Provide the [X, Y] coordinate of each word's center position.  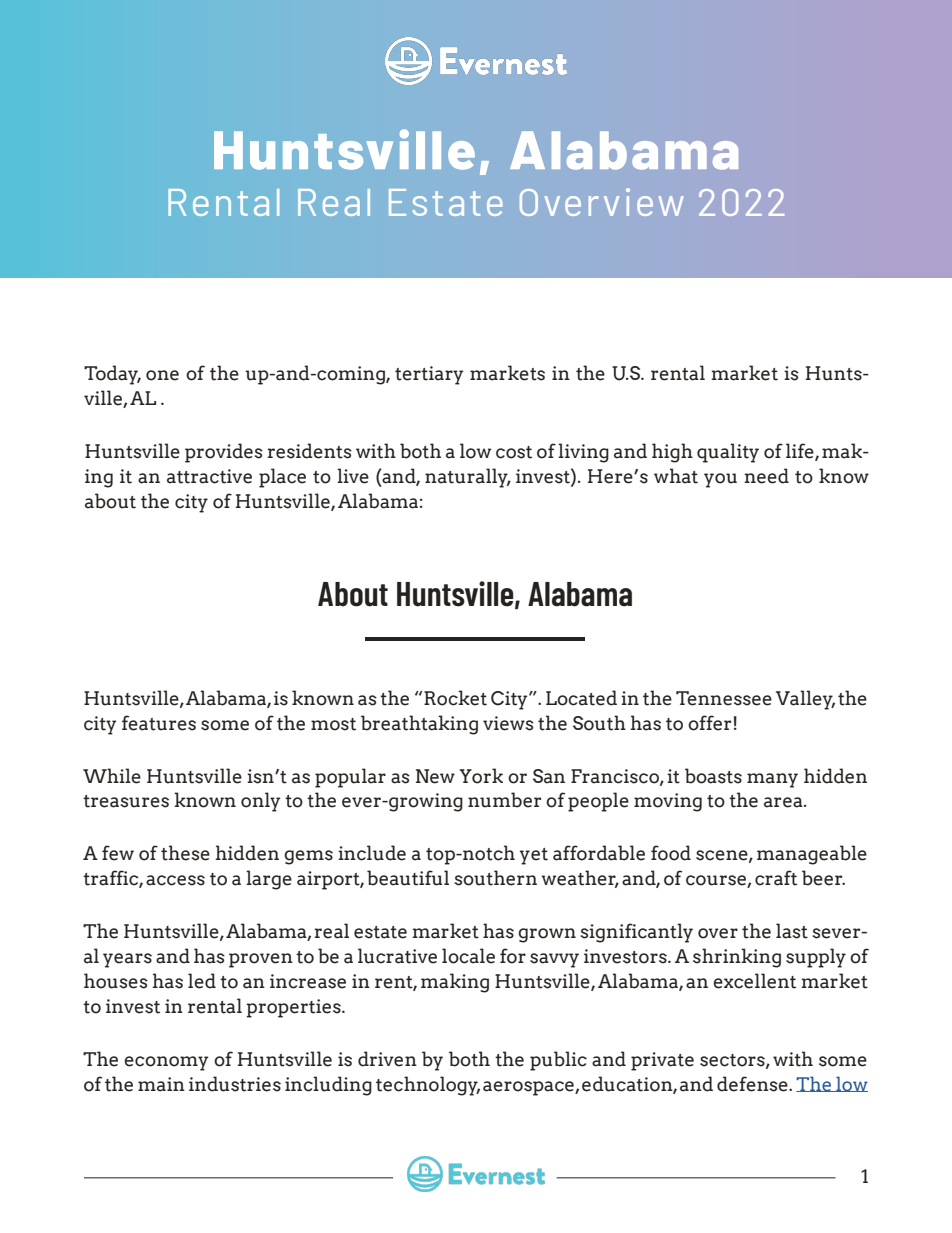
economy [166, 1063]
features [159, 723]
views [508, 723]
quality [728, 453]
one [162, 375]
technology [428, 1086]
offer [709, 723]
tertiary [429, 375]
